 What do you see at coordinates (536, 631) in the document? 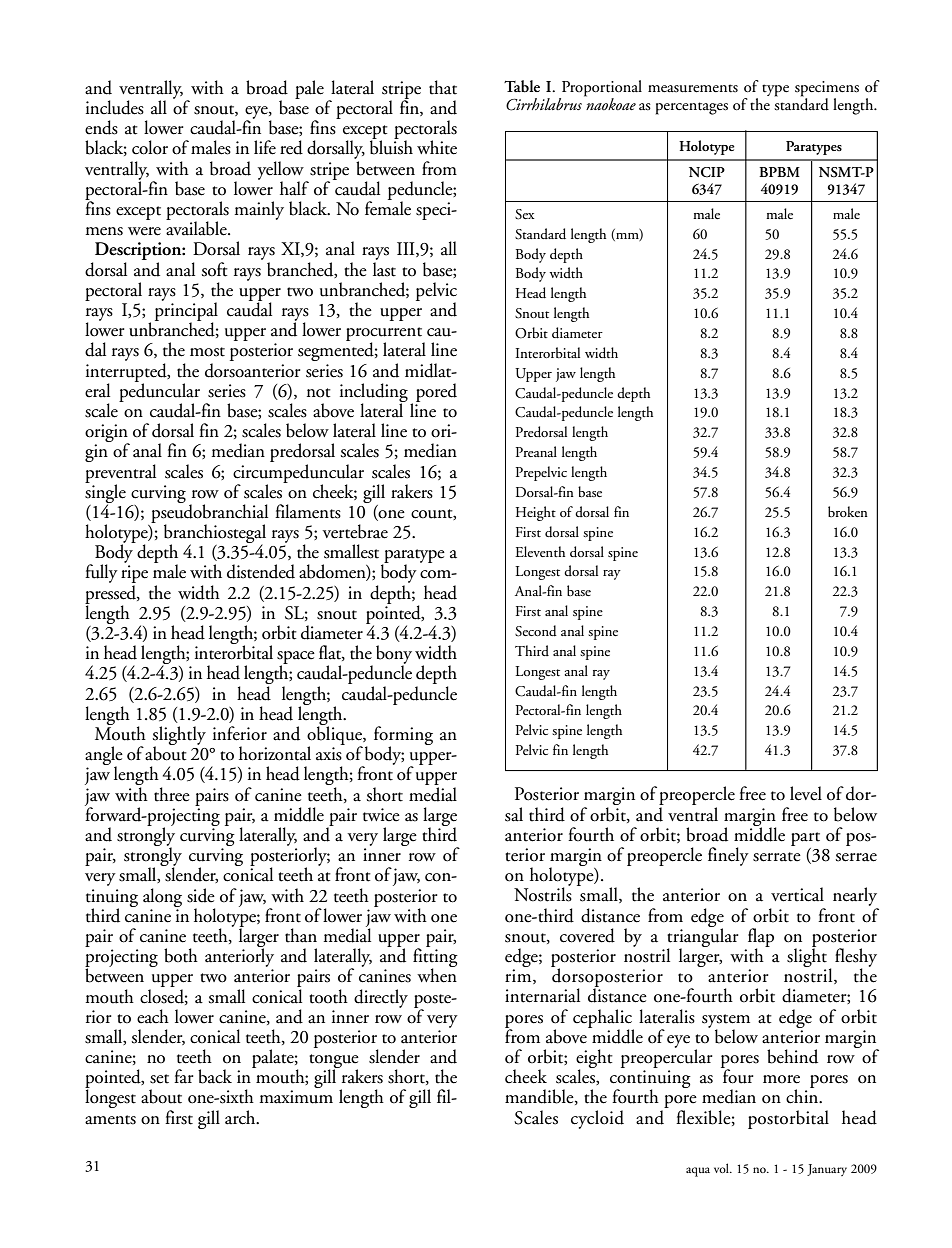
I see `Second` at bounding box center [536, 631].
